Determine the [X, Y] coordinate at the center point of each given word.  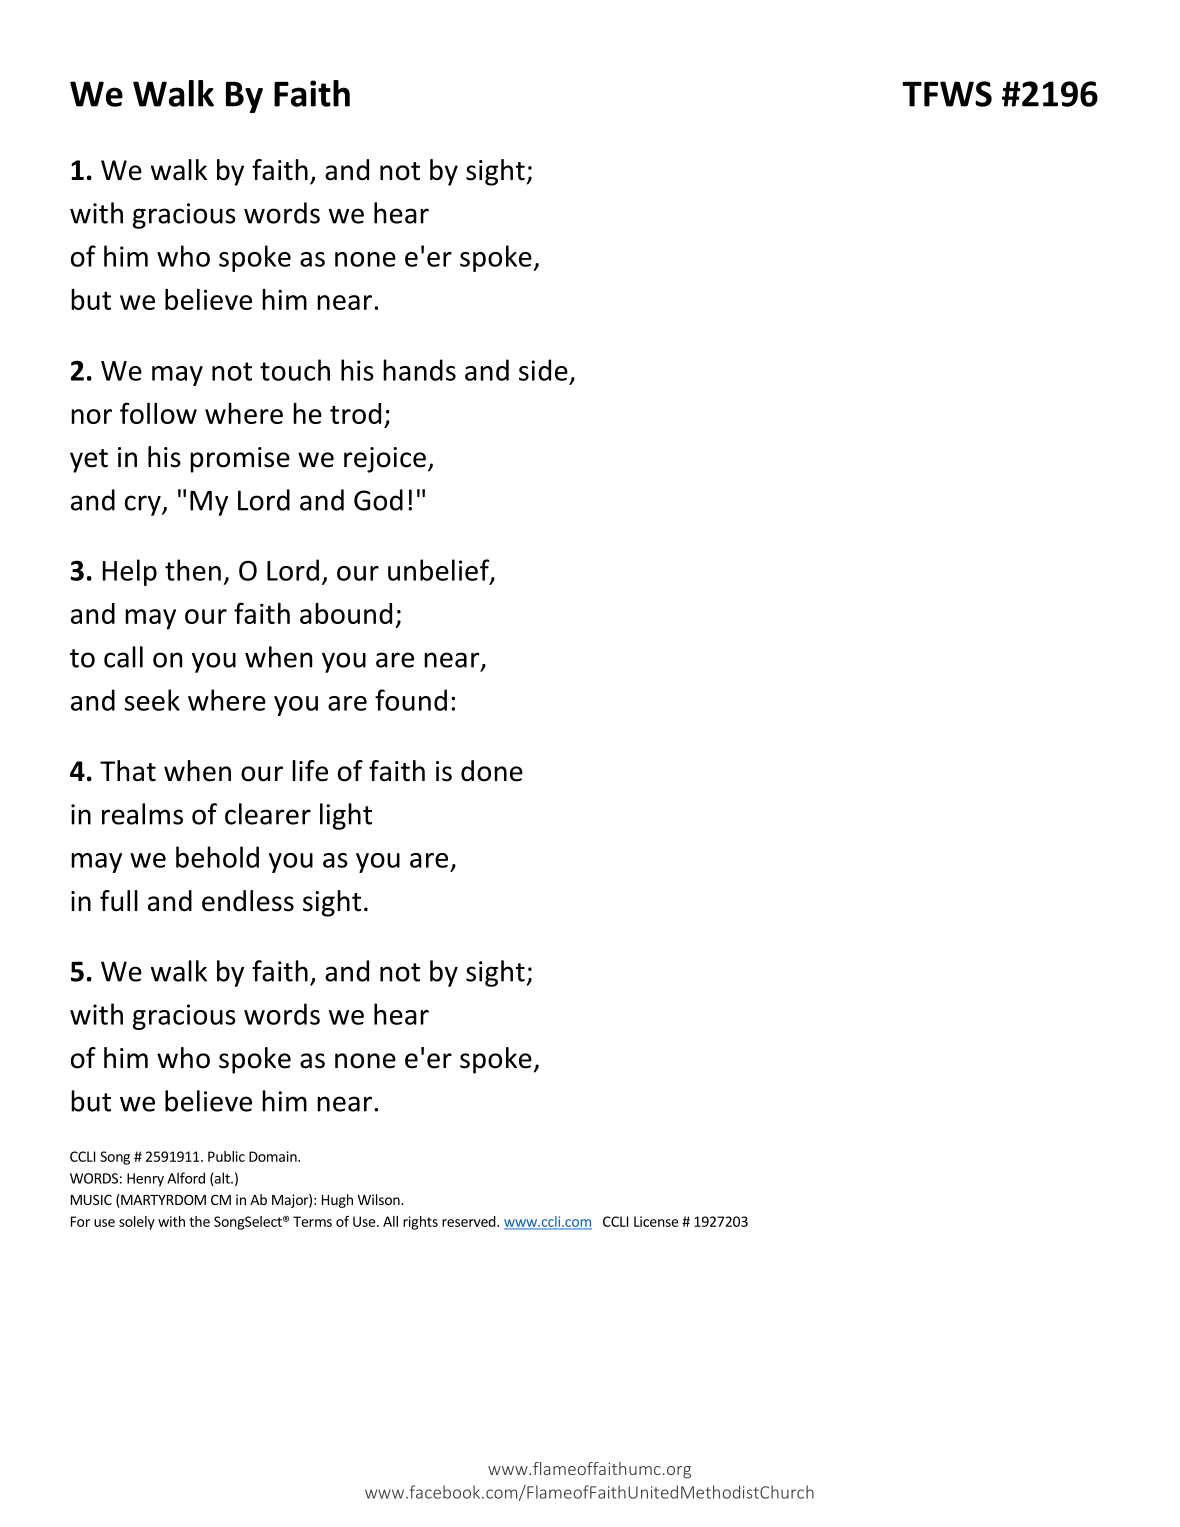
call [123, 657]
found [411, 700]
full [119, 901]
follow [158, 413]
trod [355, 413]
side [543, 370]
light [346, 816]
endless [248, 901]
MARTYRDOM [162, 1199]
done [492, 771]
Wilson [380, 1199]
